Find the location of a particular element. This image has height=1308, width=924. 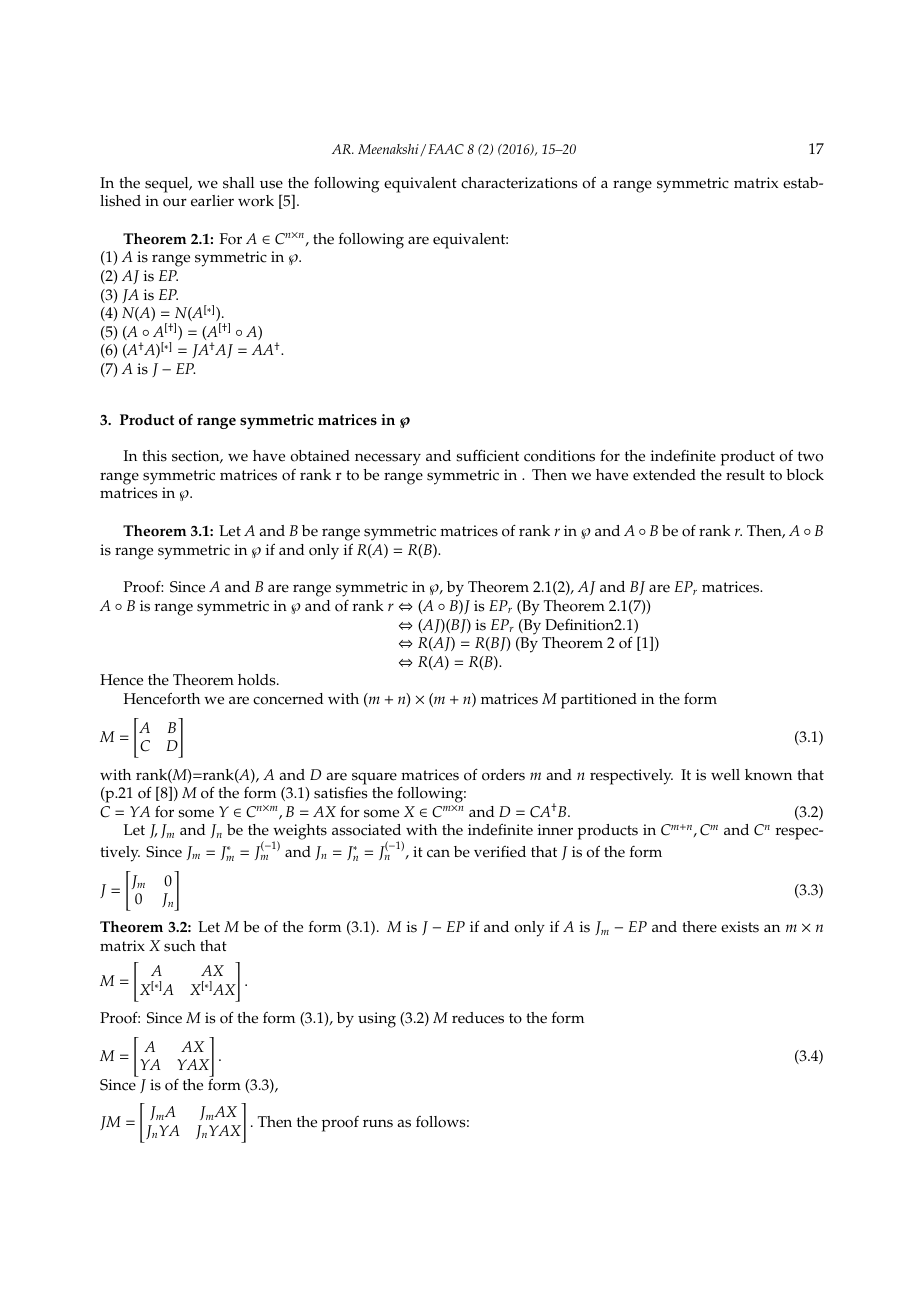

earlier is located at coordinates (212, 201).
